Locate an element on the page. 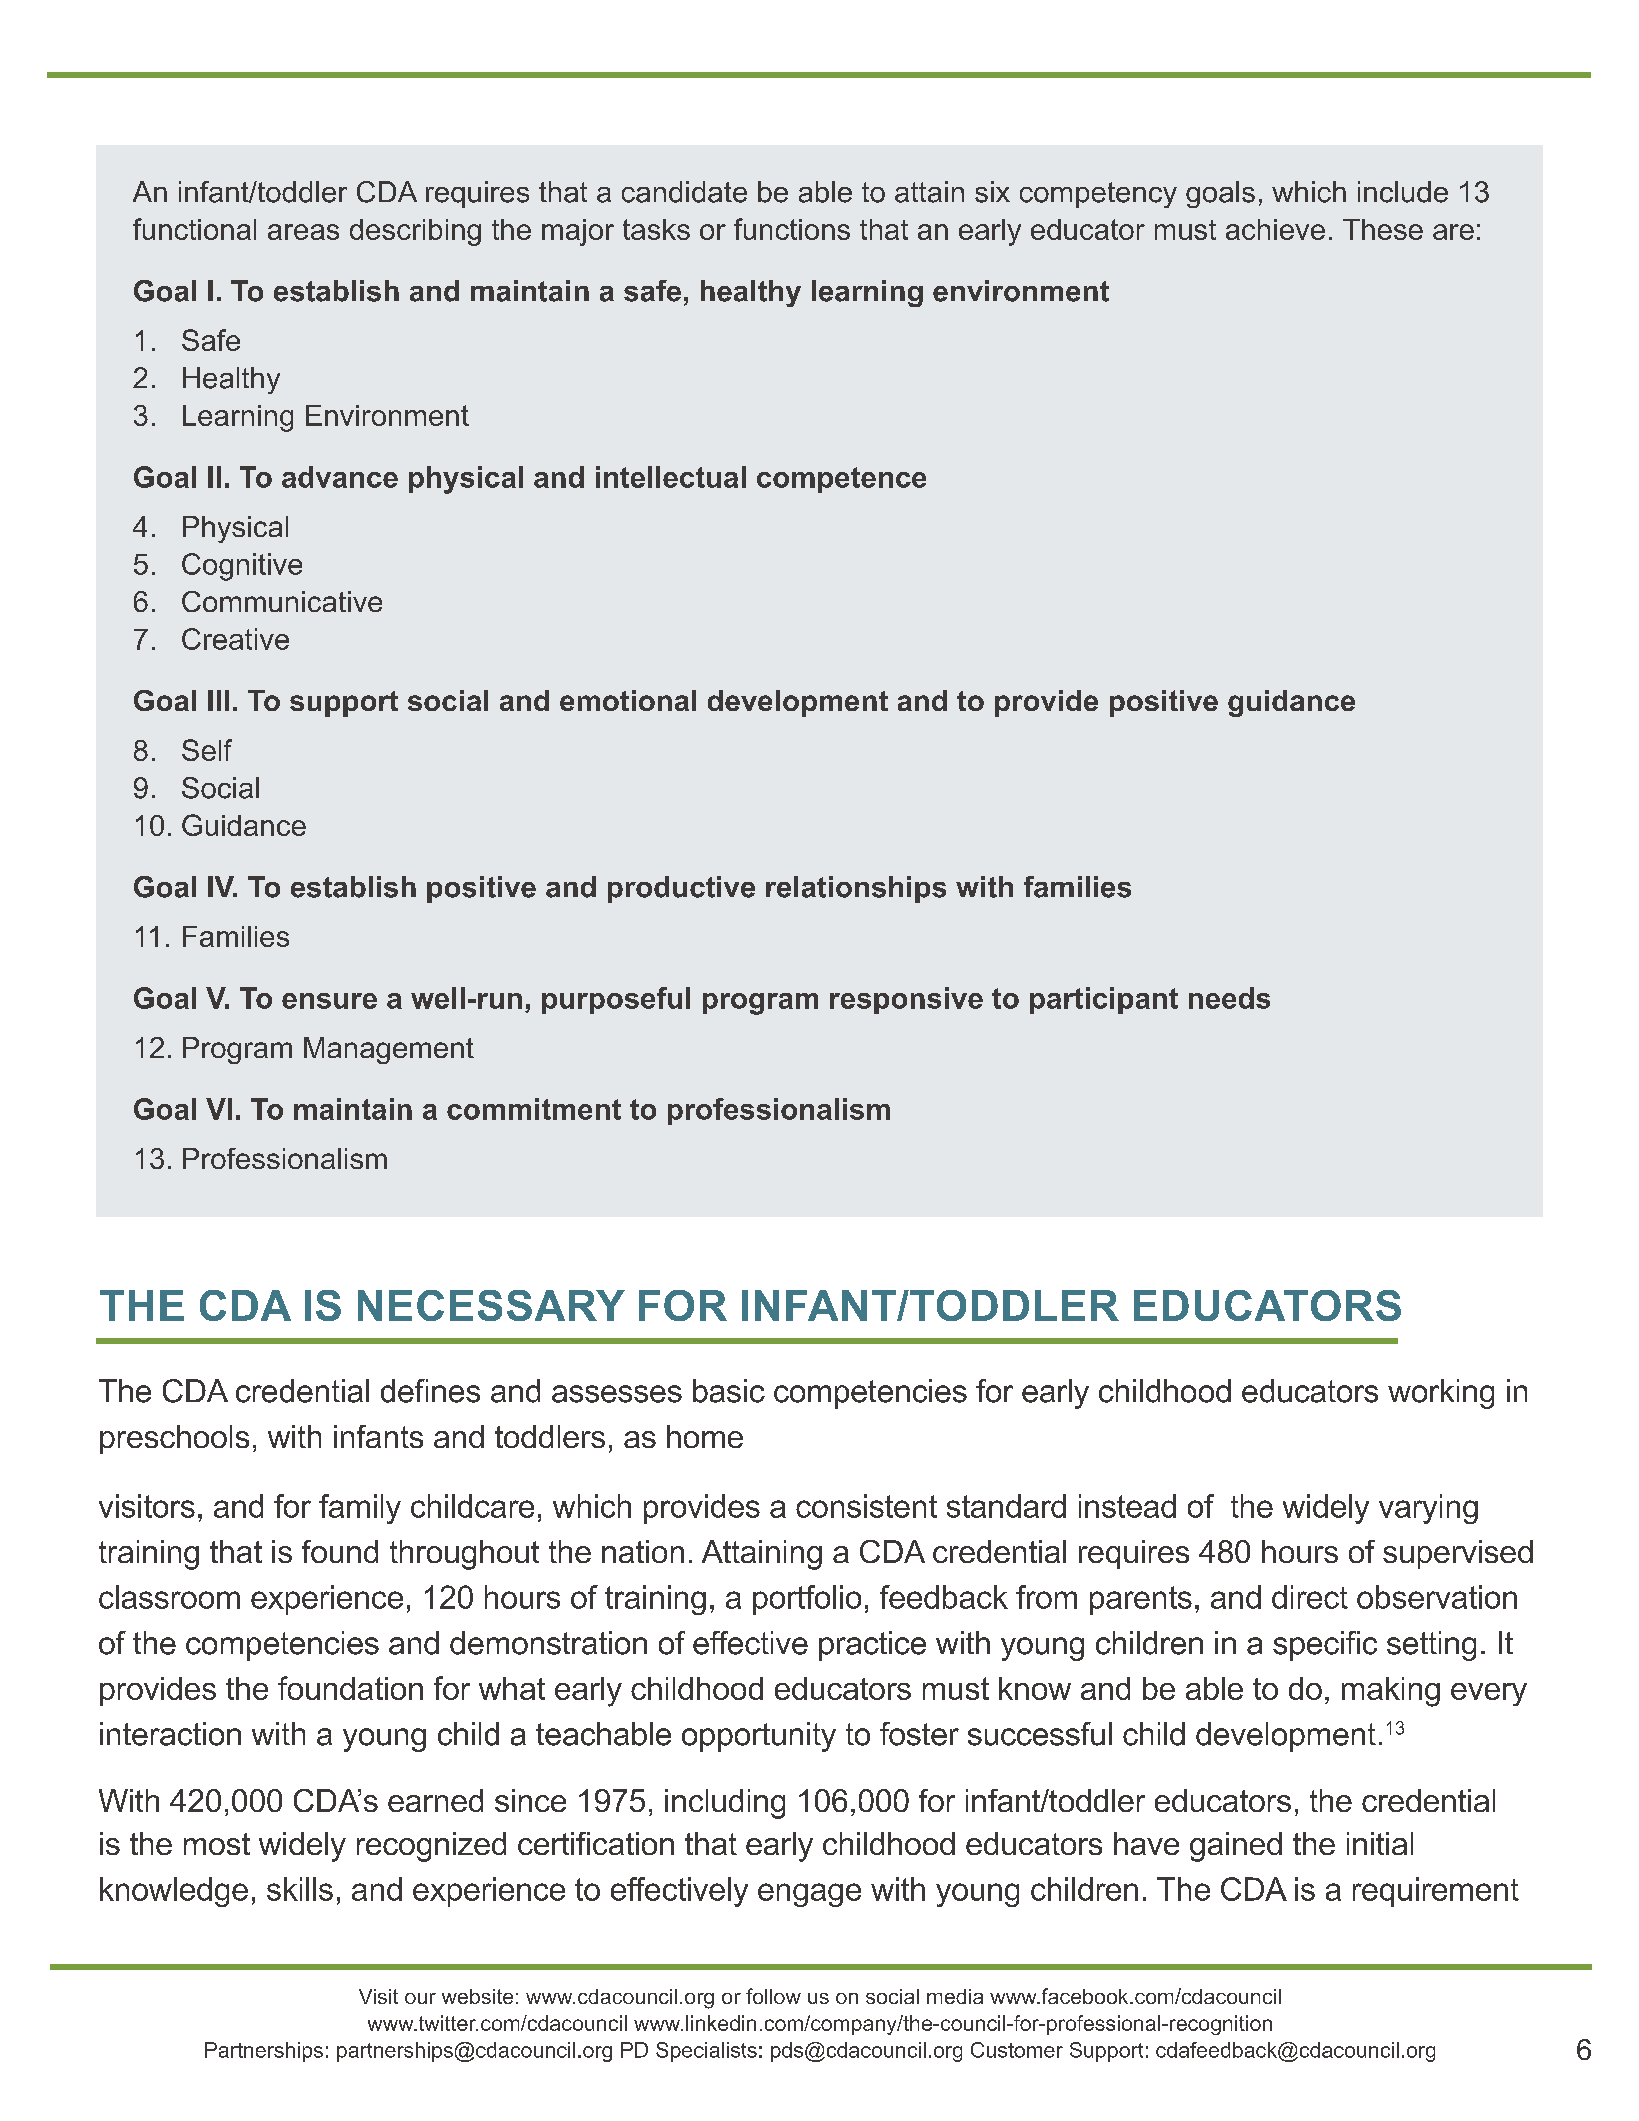 Image resolution: width=1639 pixels, height=2121 pixels. participant is located at coordinates (1104, 1000).
